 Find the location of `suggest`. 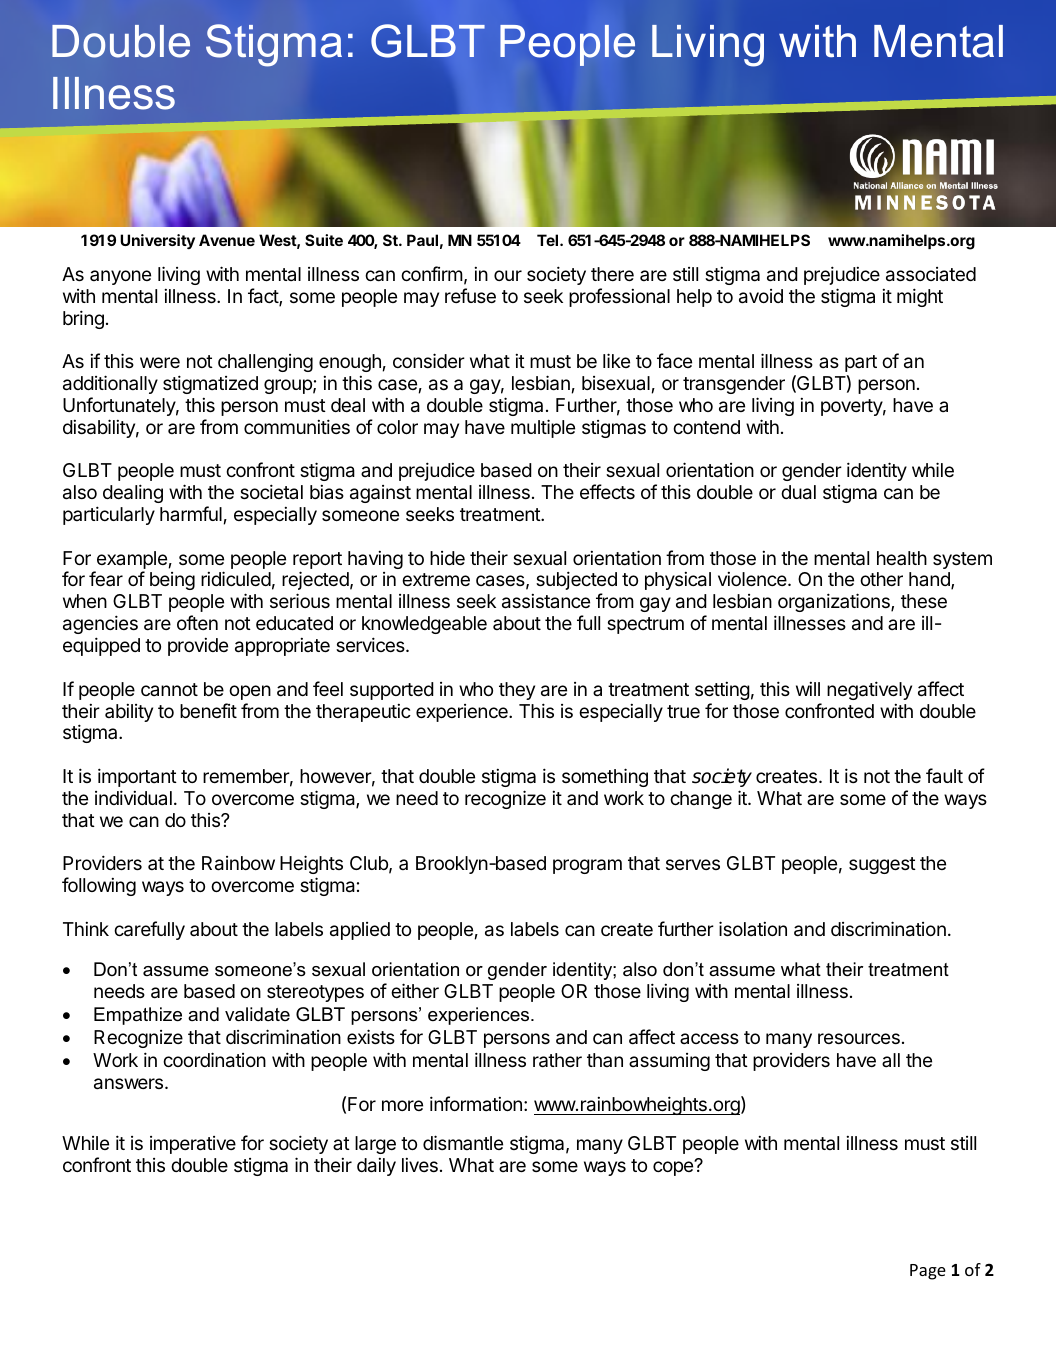

suggest is located at coordinates (882, 865).
